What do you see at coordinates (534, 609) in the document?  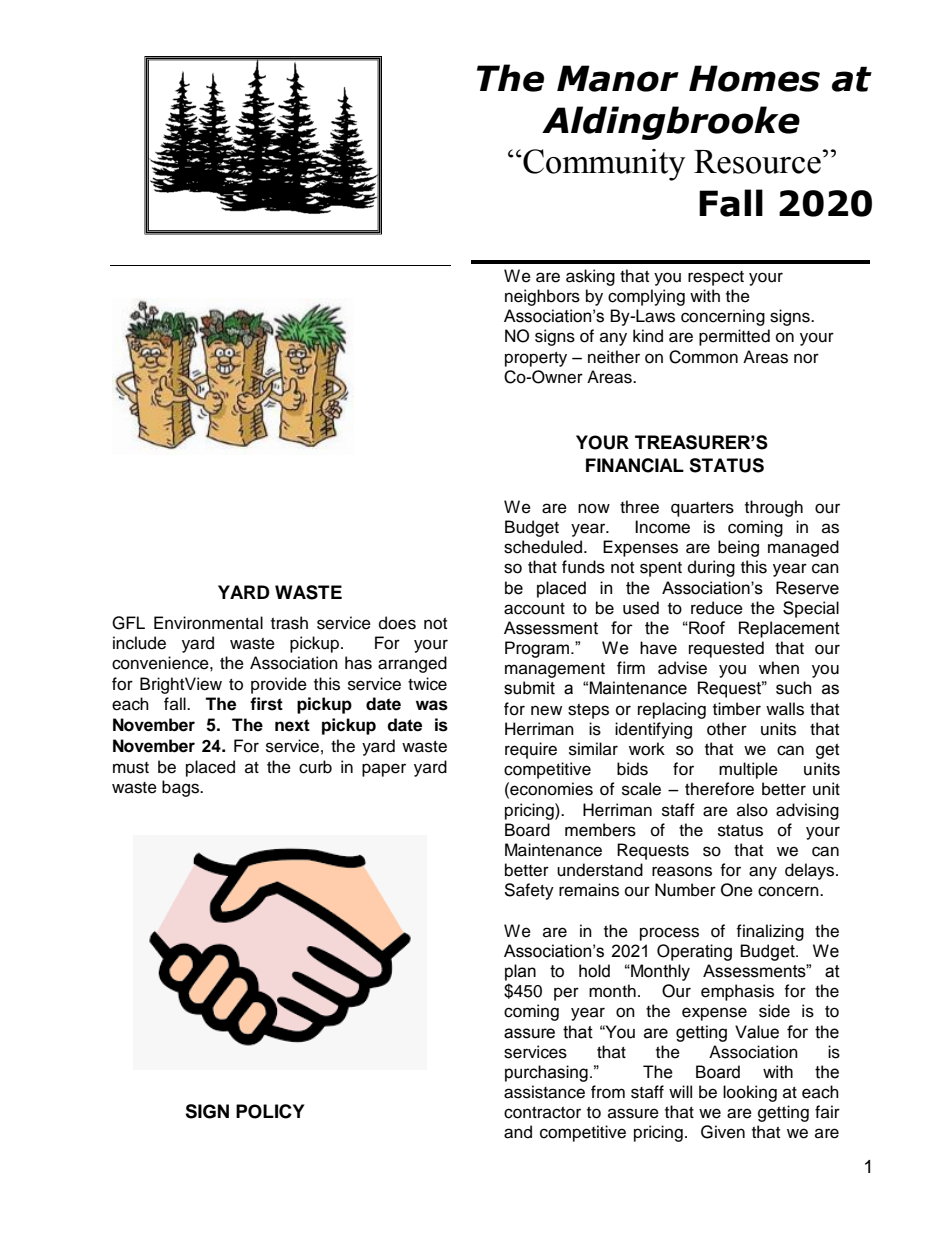 I see `account` at bounding box center [534, 609].
